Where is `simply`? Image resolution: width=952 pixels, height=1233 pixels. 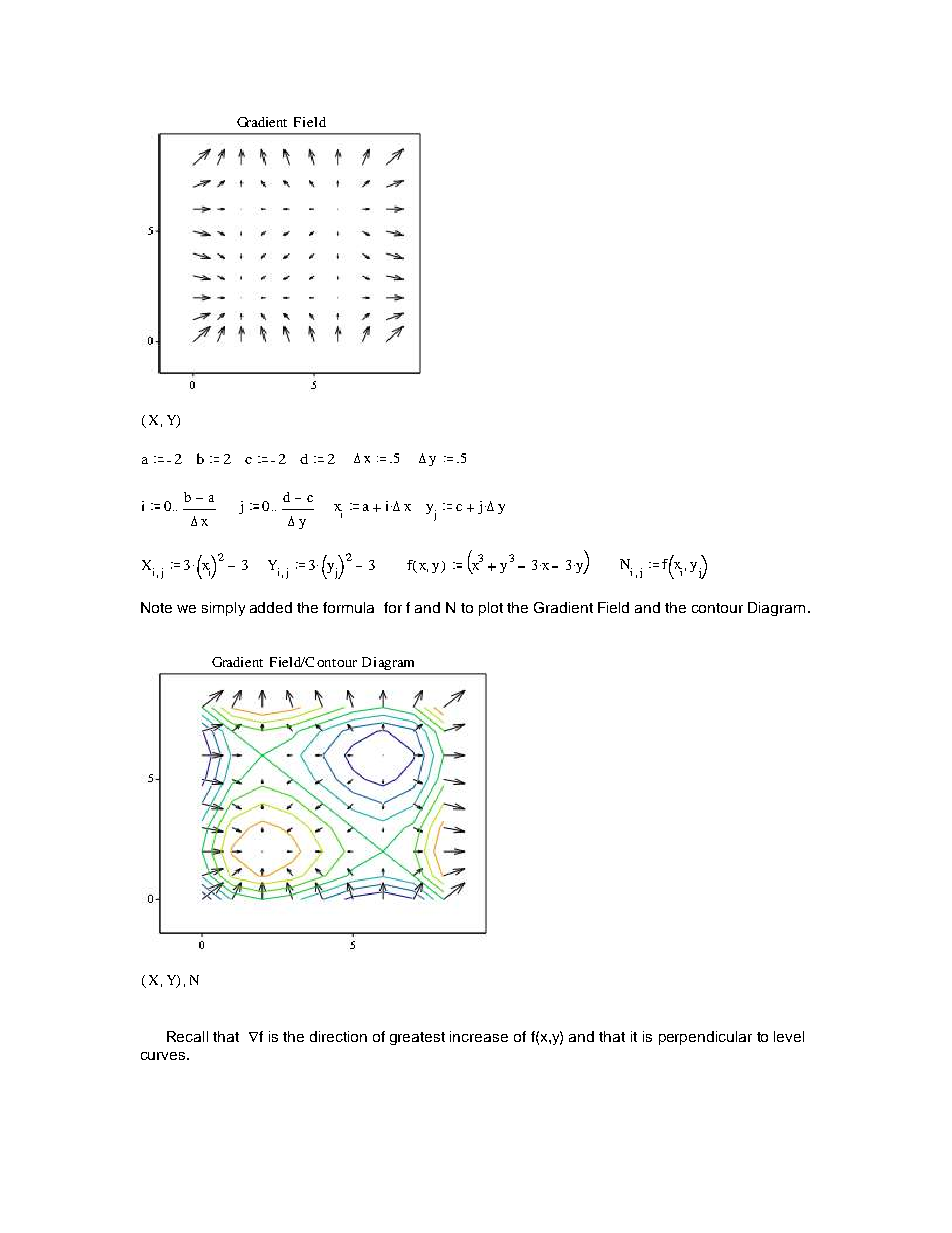
simply is located at coordinates (223, 609).
